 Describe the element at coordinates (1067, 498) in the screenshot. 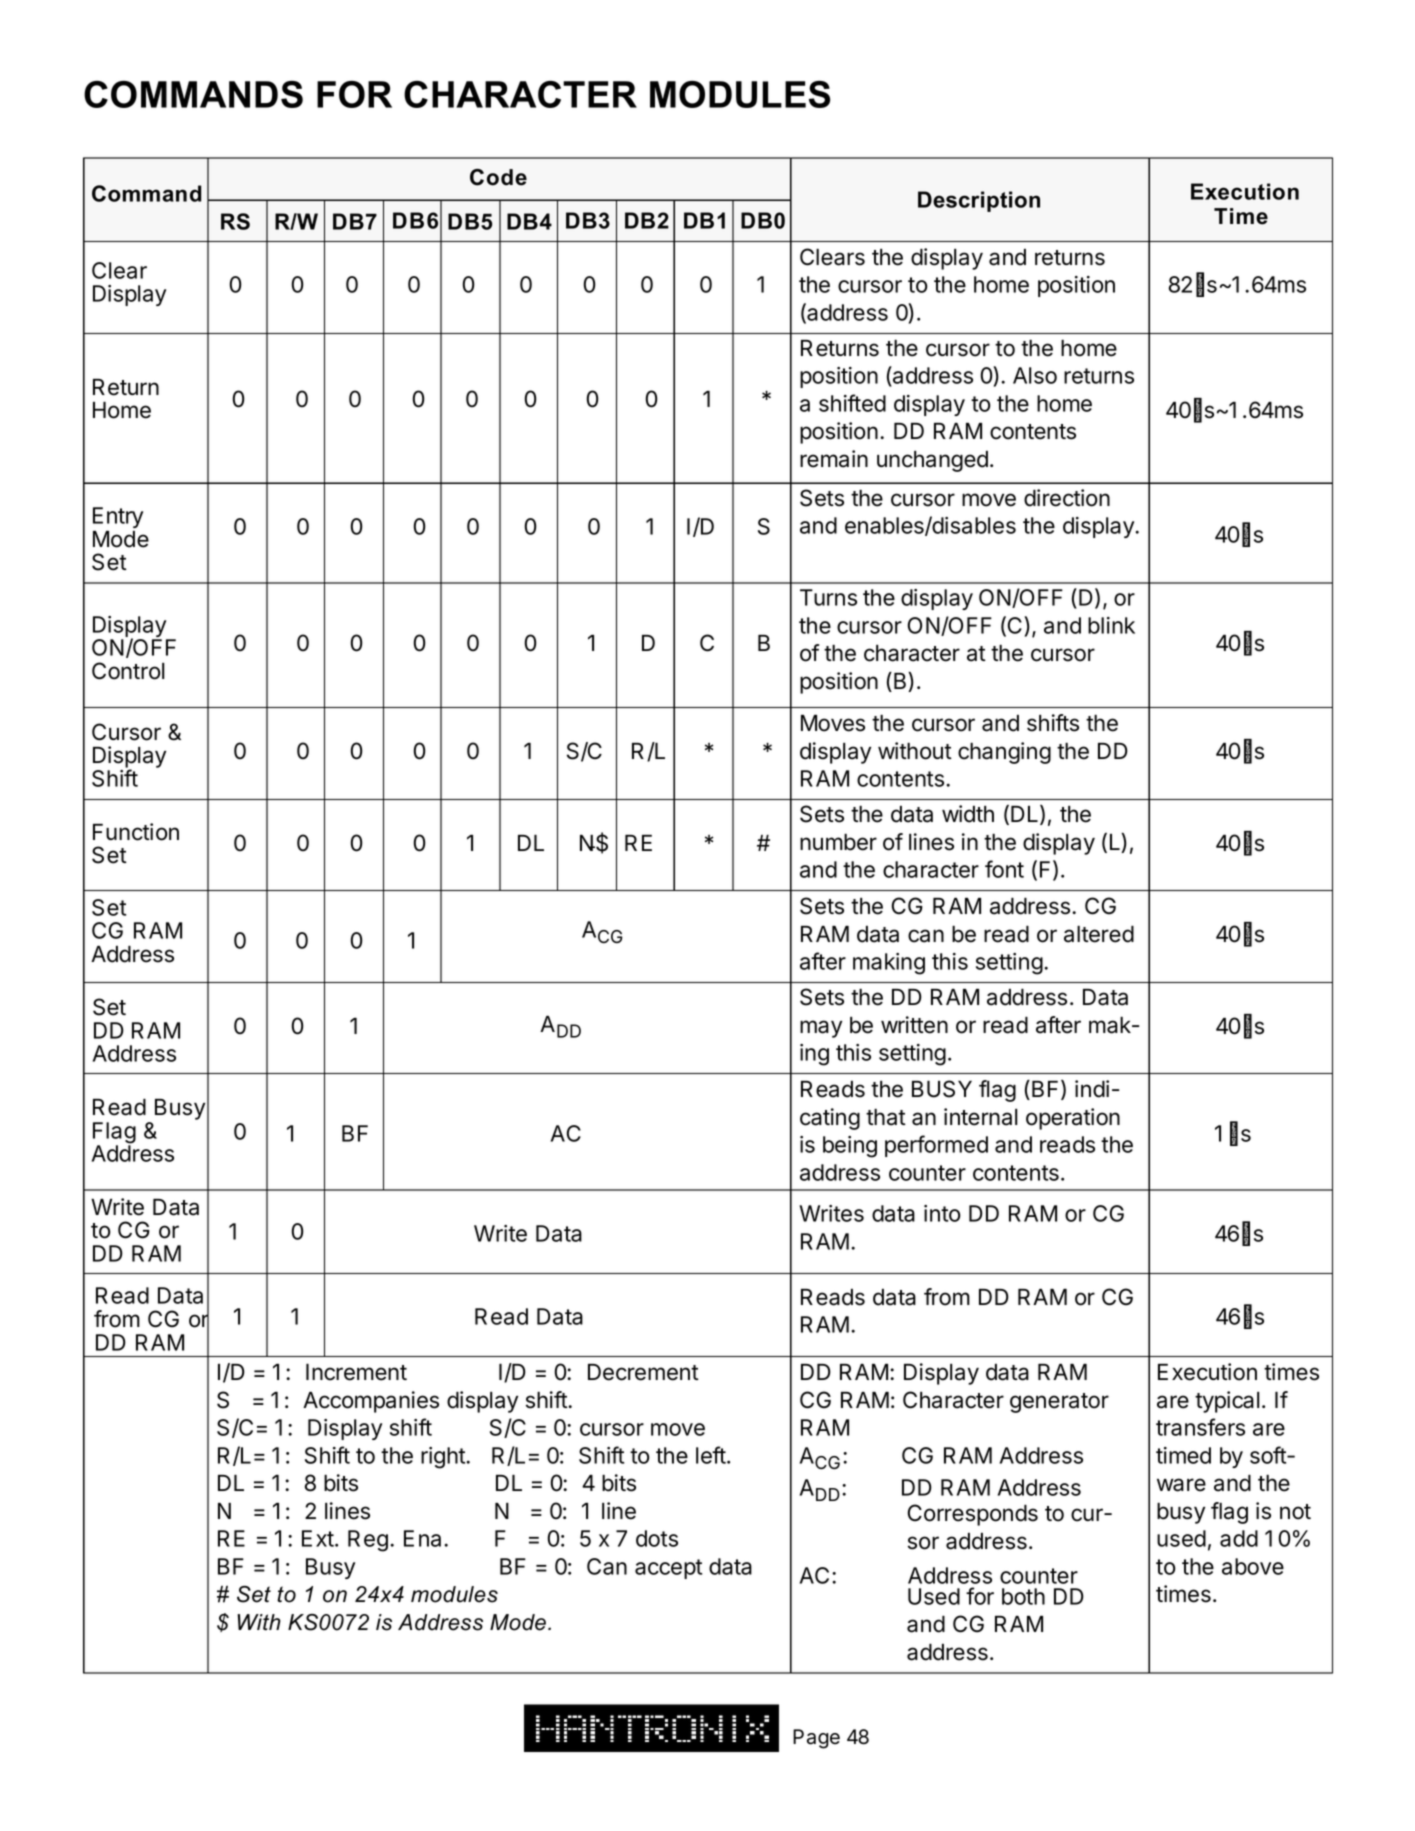

I see `direction` at that location.
